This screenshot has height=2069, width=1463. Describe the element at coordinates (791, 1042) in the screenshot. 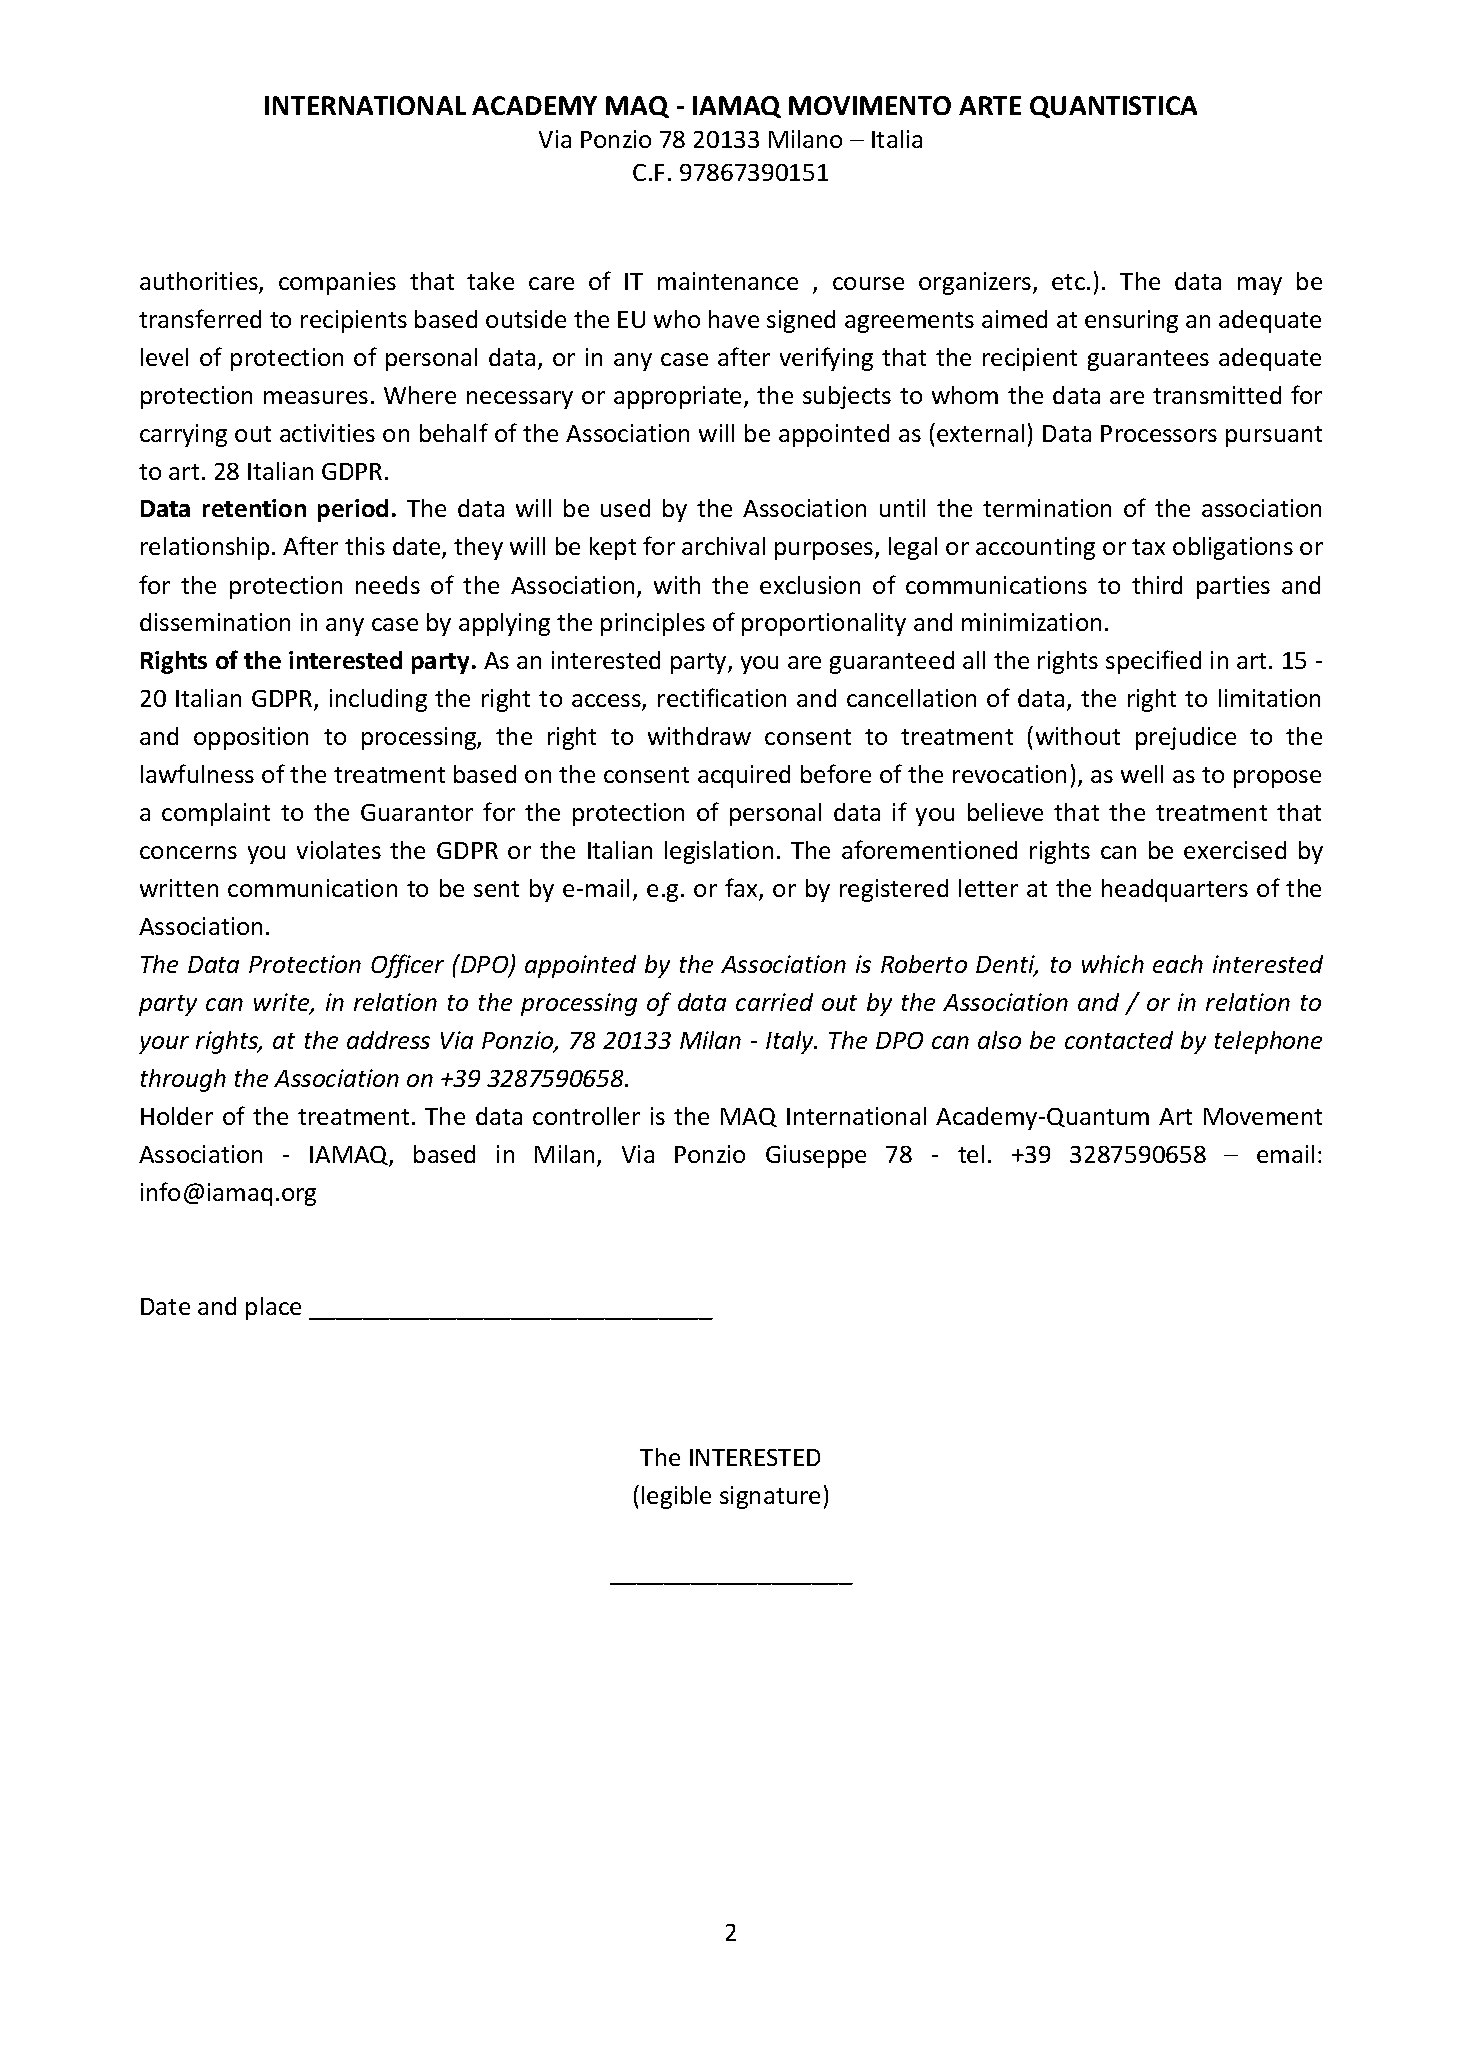

I see `Italy` at that location.
